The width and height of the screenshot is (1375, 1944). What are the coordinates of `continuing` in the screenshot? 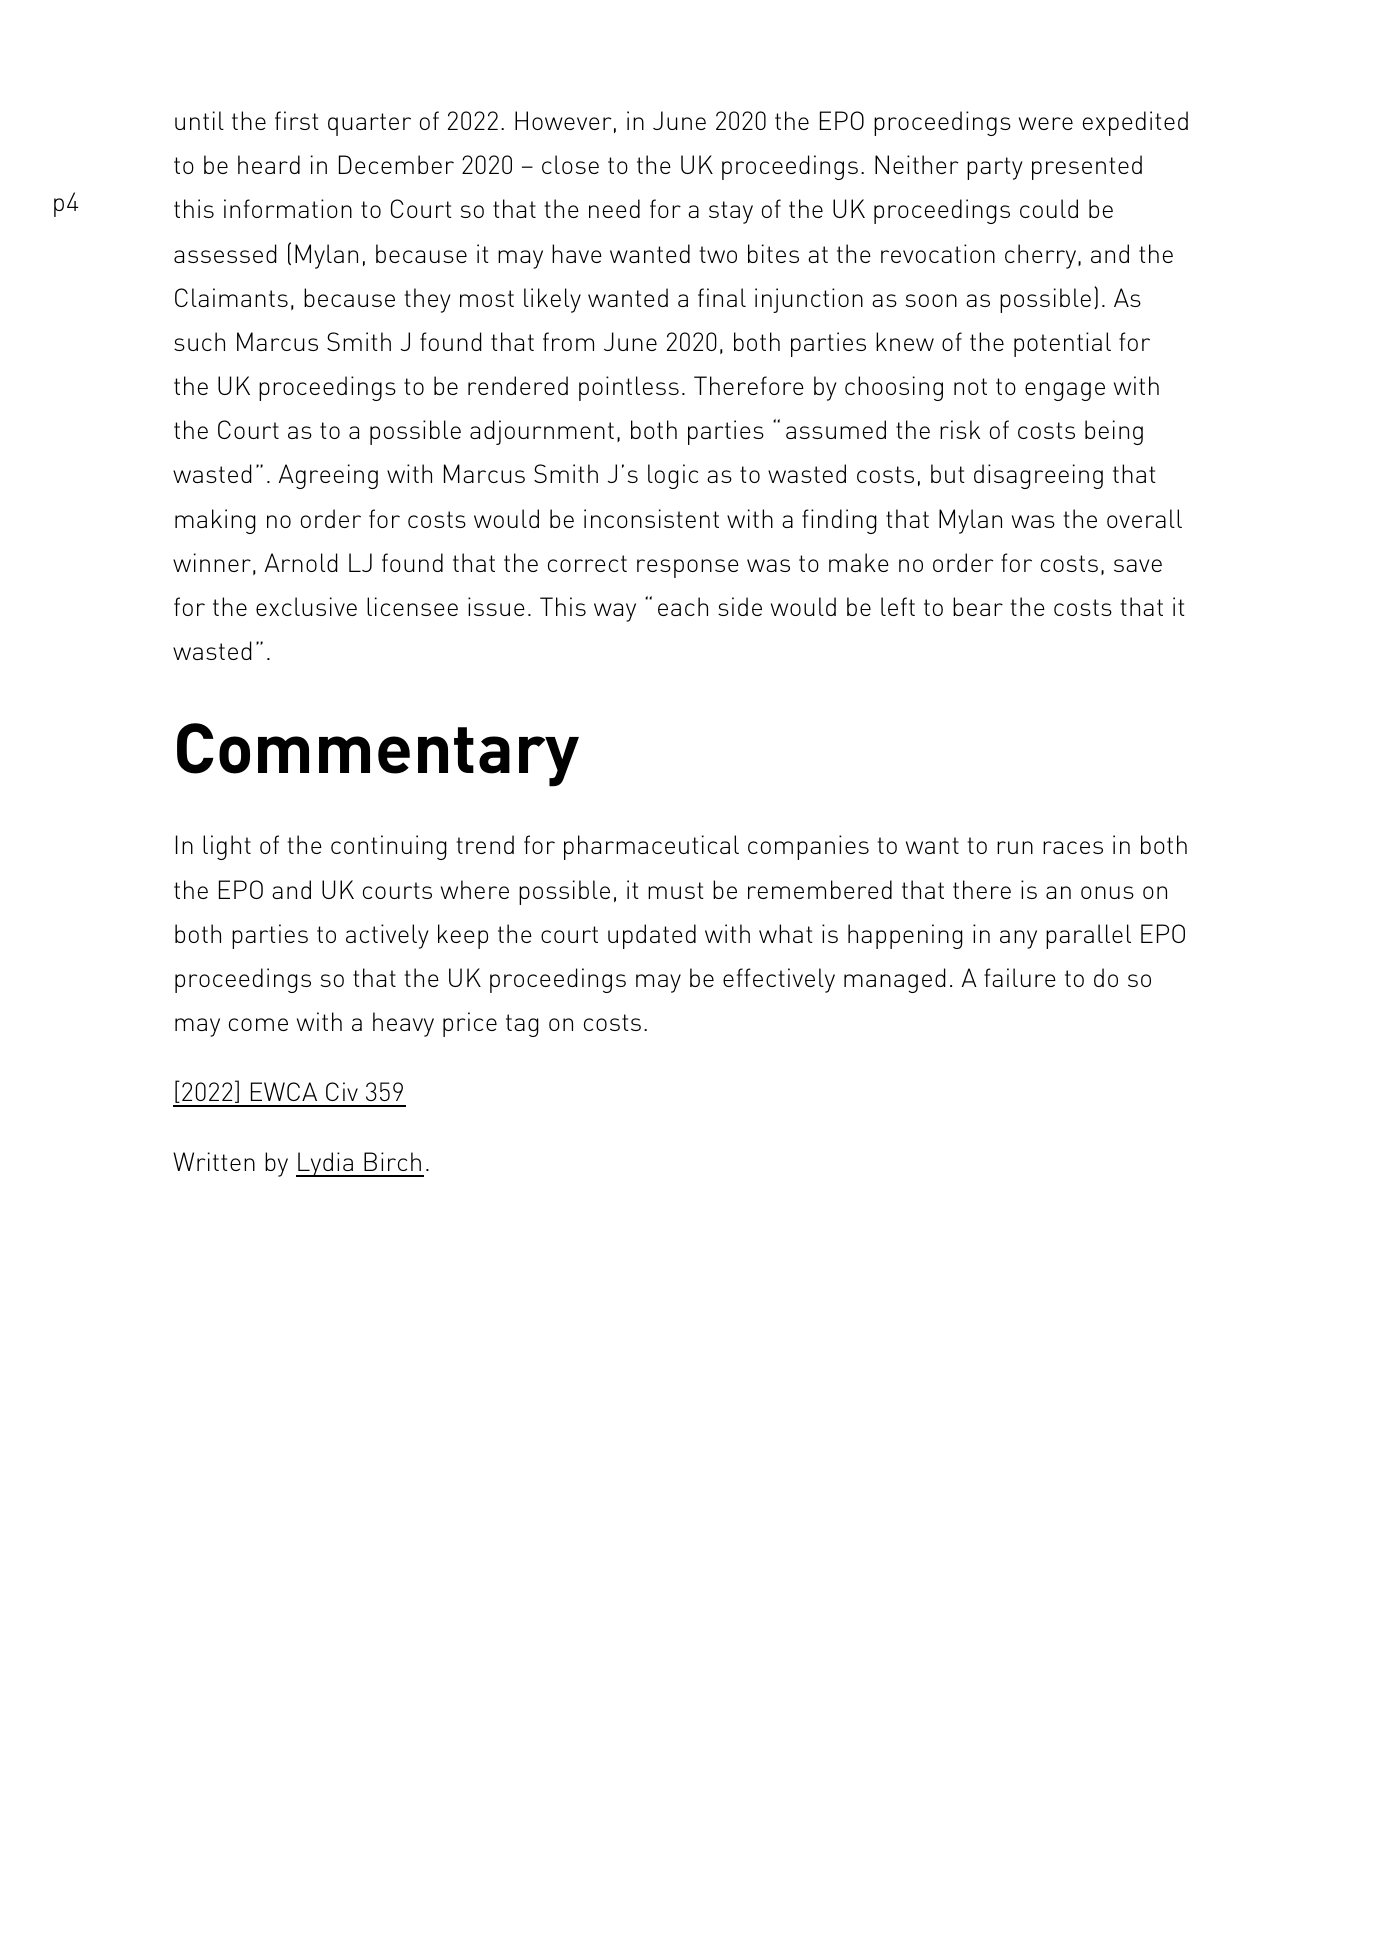 It's located at (389, 847).
